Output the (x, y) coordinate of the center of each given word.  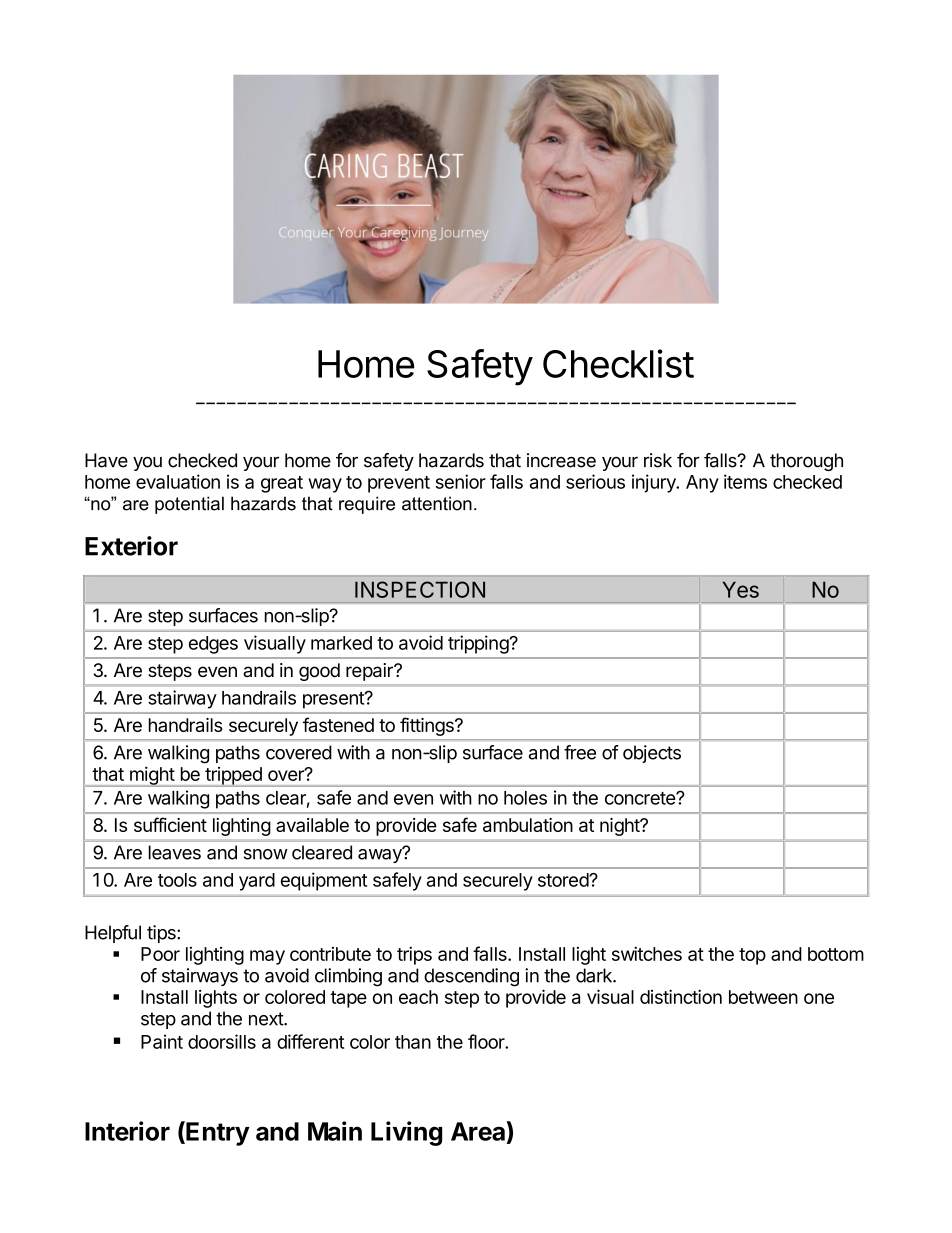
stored (564, 880)
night (620, 827)
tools (177, 880)
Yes (740, 590)
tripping (479, 644)
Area (479, 1131)
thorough (806, 462)
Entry (217, 1133)
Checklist (618, 363)
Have (106, 460)
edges (213, 645)
